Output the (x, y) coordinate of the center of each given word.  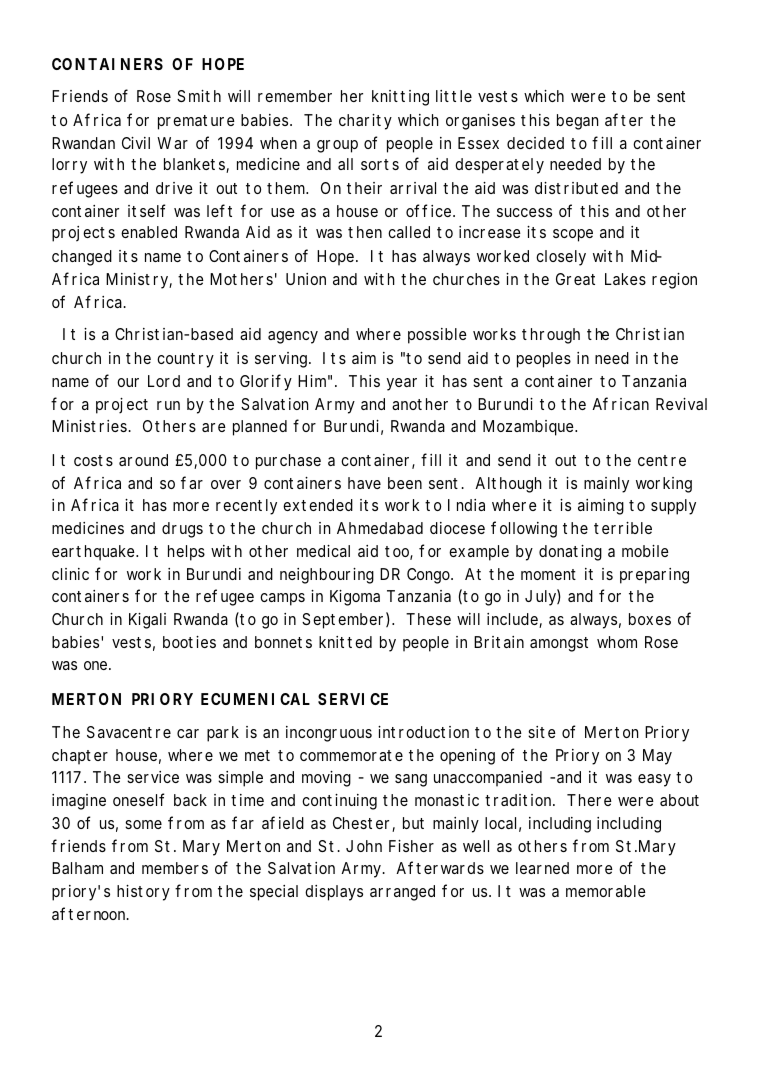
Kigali (147, 621)
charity (365, 122)
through (551, 336)
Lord (164, 381)
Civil (136, 143)
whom (617, 642)
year (401, 384)
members (175, 868)
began (577, 122)
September (344, 620)
